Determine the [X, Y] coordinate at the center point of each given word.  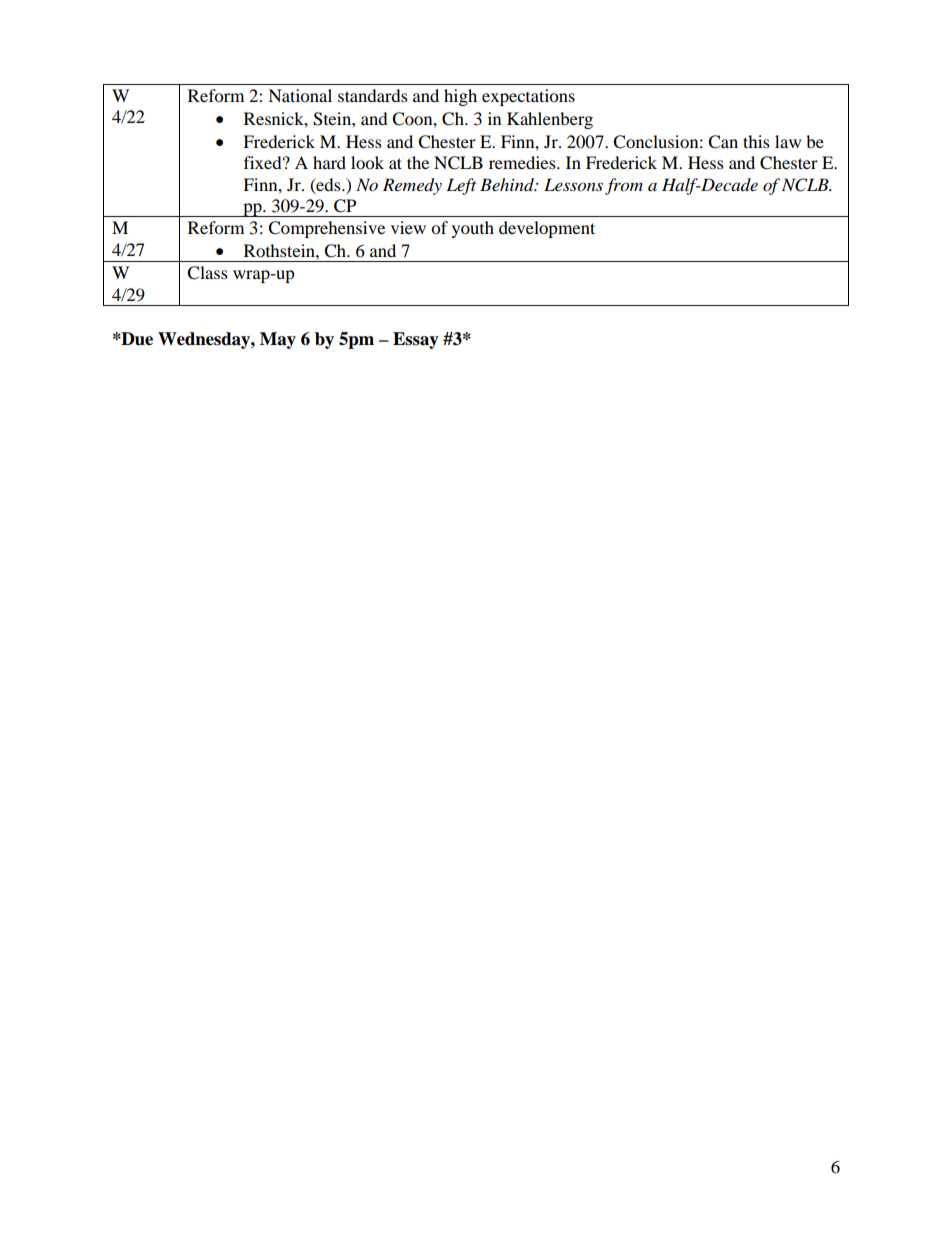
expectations [528, 97]
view [408, 227]
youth [473, 229]
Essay [416, 340]
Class [207, 273]
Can [723, 142]
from [624, 186]
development [547, 229]
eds [328, 185]
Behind [508, 185]
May [278, 340]
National [300, 95]
